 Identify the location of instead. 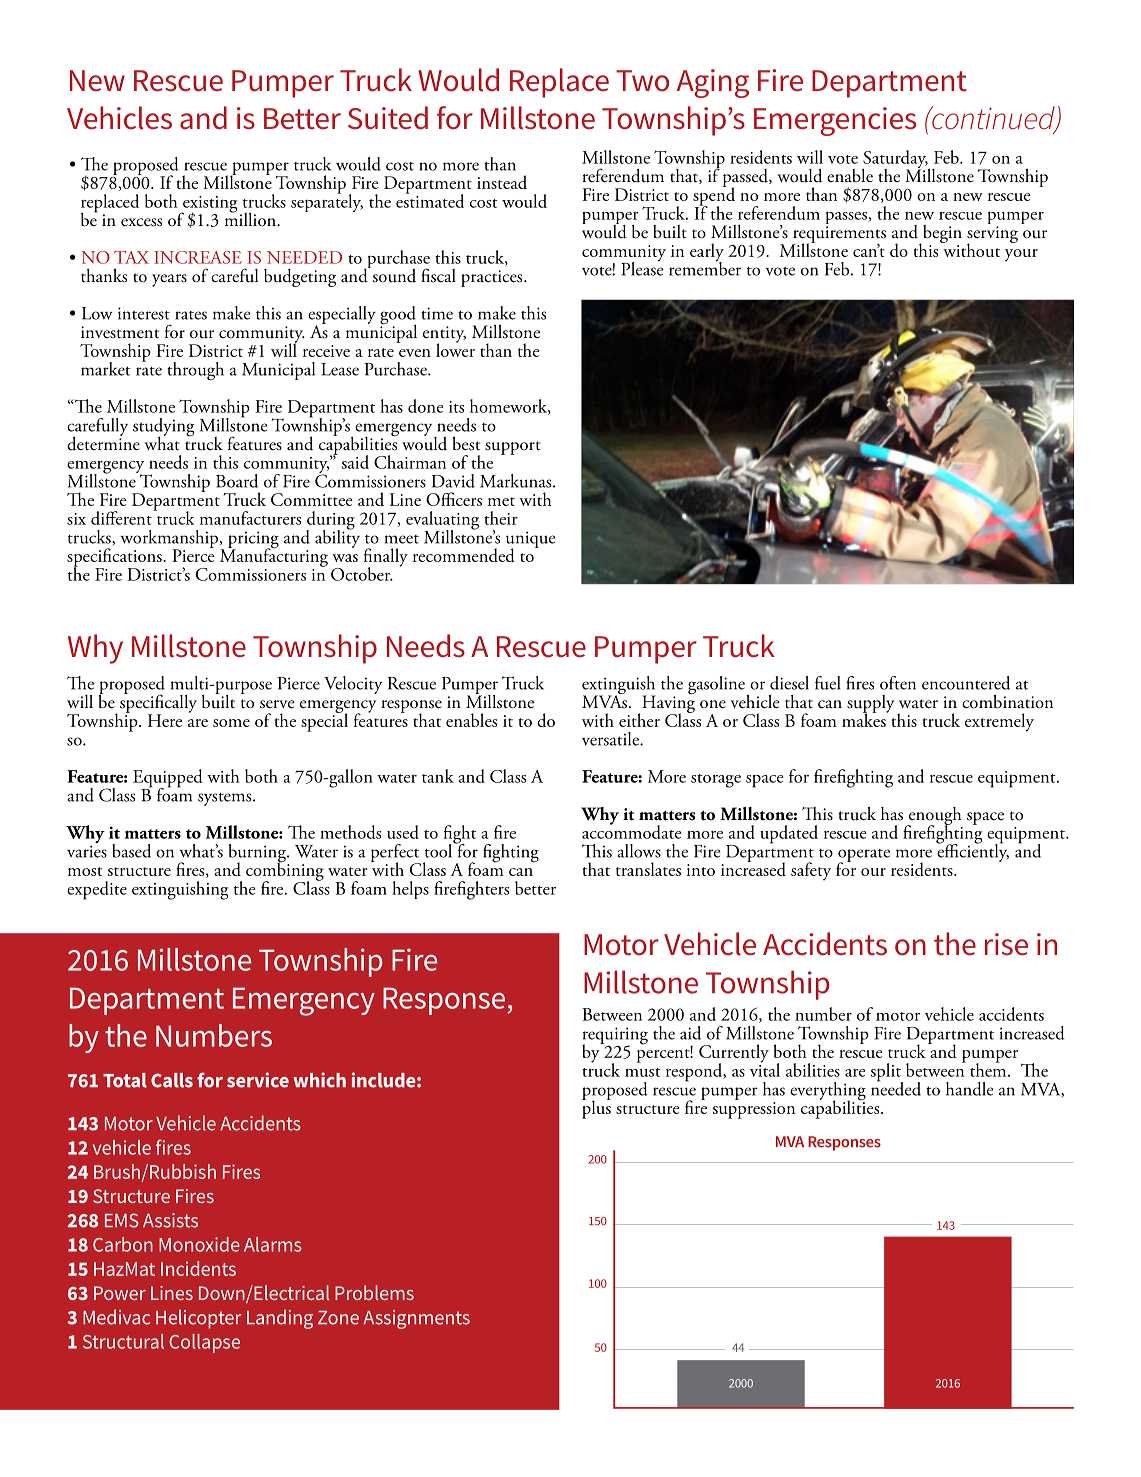
(502, 182).
